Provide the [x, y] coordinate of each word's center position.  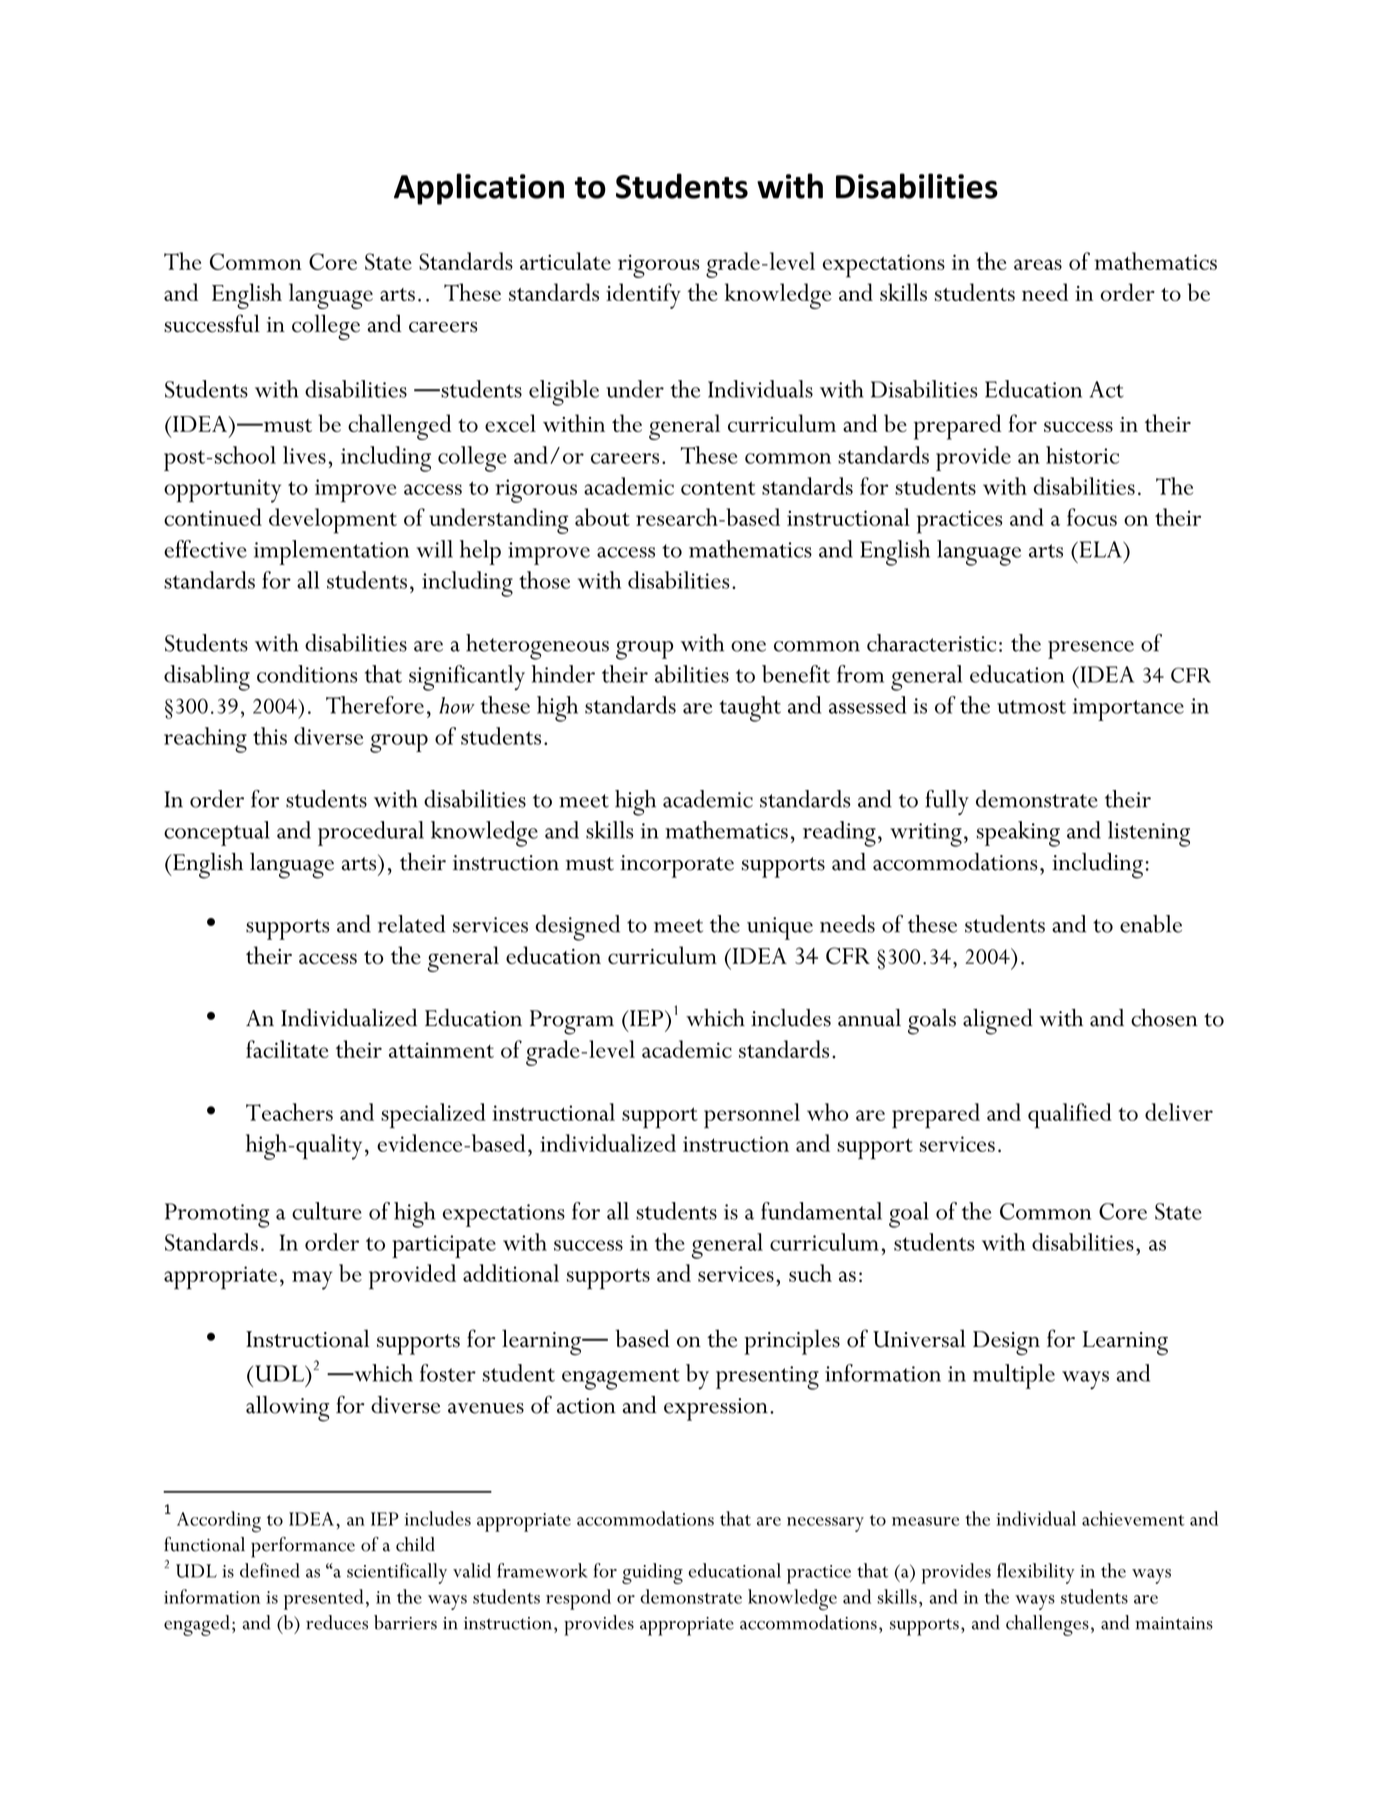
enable [1151, 924]
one [748, 646]
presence [1091, 650]
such [810, 1273]
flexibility [1035, 1573]
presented [323, 1599]
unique [780, 928]
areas [1038, 264]
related [411, 924]
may [312, 1280]
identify [643, 296]
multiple [1014, 1376]
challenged [399, 427]
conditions [307, 674]
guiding [652, 1573]
